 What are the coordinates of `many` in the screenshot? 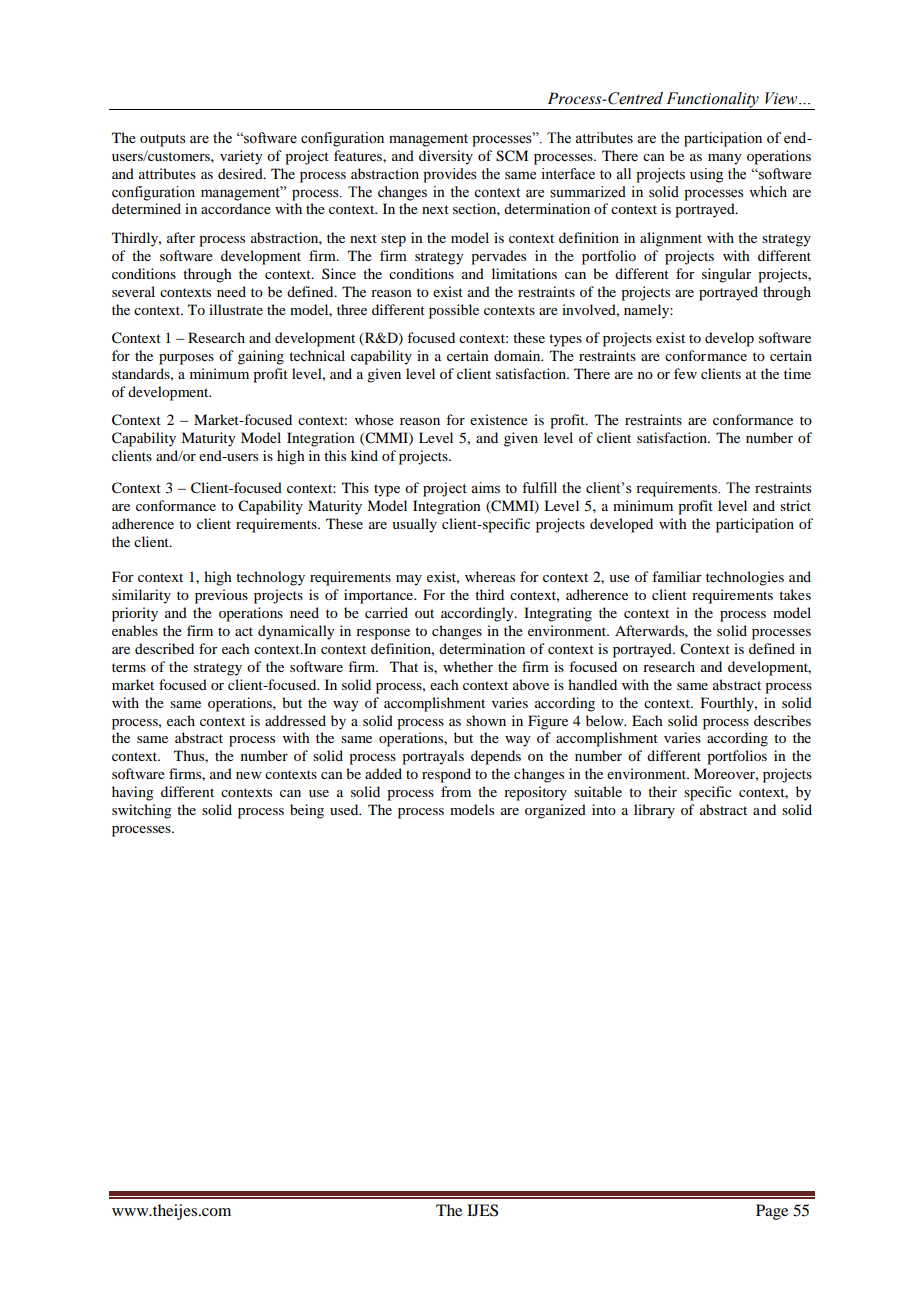 It's located at (724, 159).
